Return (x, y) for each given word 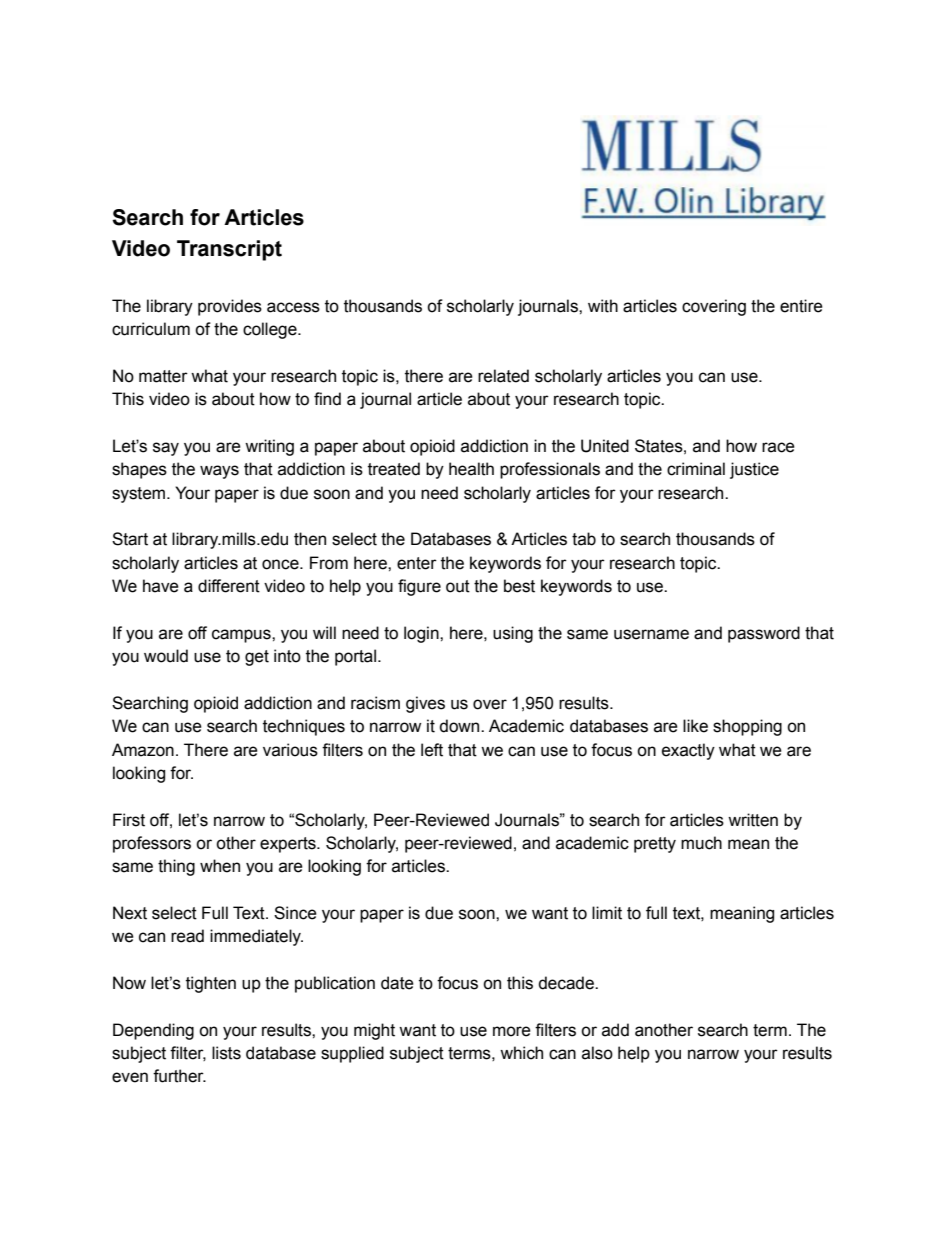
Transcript (229, 250)
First (129, 820)
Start (130, 539)
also (597, 1053)
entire (801, 306)
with (603, 306)
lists (226, 1053)
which (521, 1053)
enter (417, 563)
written (753, 820)
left (432, 750)
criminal (696, 469)
